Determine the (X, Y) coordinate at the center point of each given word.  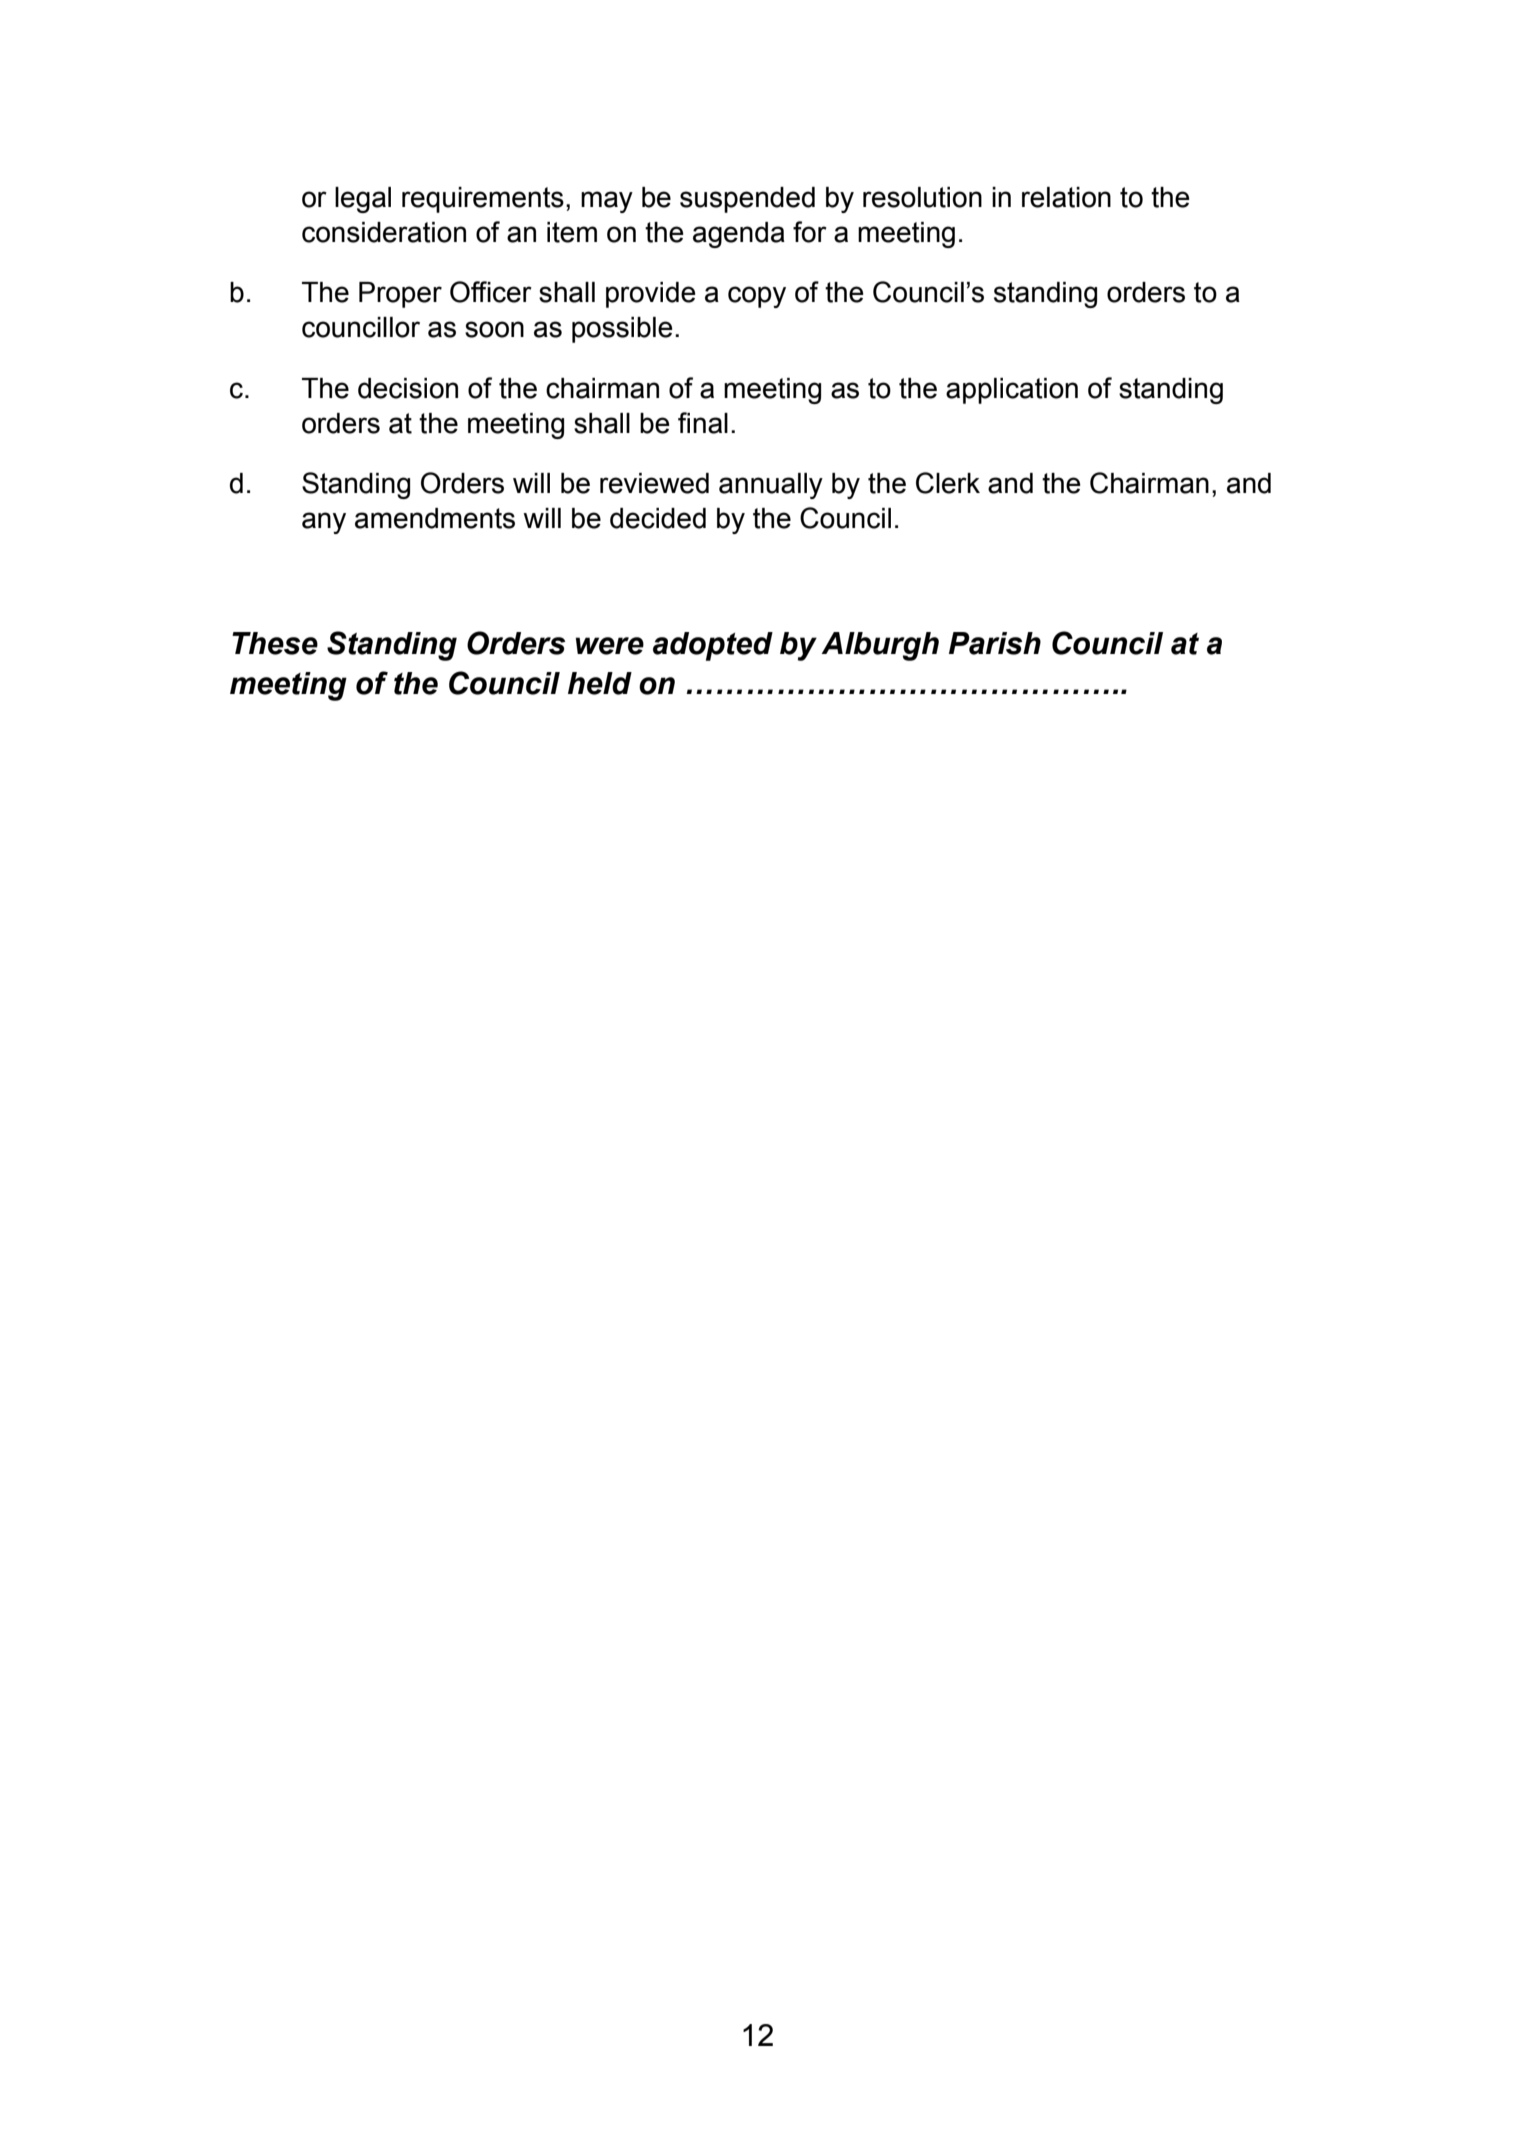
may (607, 202)
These (275, 643)
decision (408, 388)
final (703, 423)
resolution (922, 197)
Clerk (948, 483)
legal (363, 200)
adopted (713, 646)
